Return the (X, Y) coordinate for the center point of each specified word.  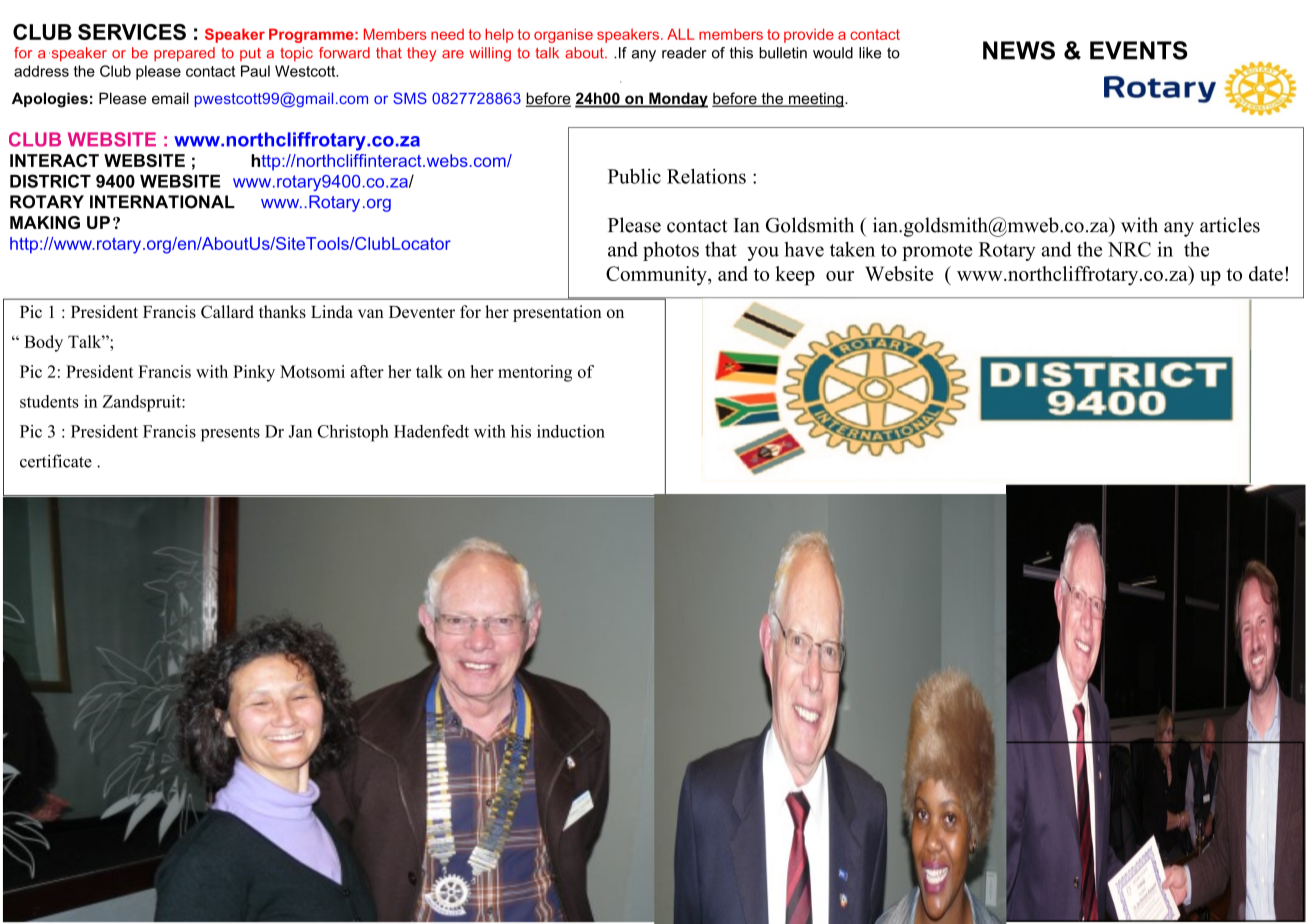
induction (571, 431)
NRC (1129, 249)
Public (634, 176)
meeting (816, 100)
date (1266, 273)
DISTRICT (50, 181)
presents (230, 434)
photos (671, 251)
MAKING (45, 222)
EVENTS (1138, 50)
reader (684, 53)
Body (43, 343)
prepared (184, 54)
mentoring (535, 373)
